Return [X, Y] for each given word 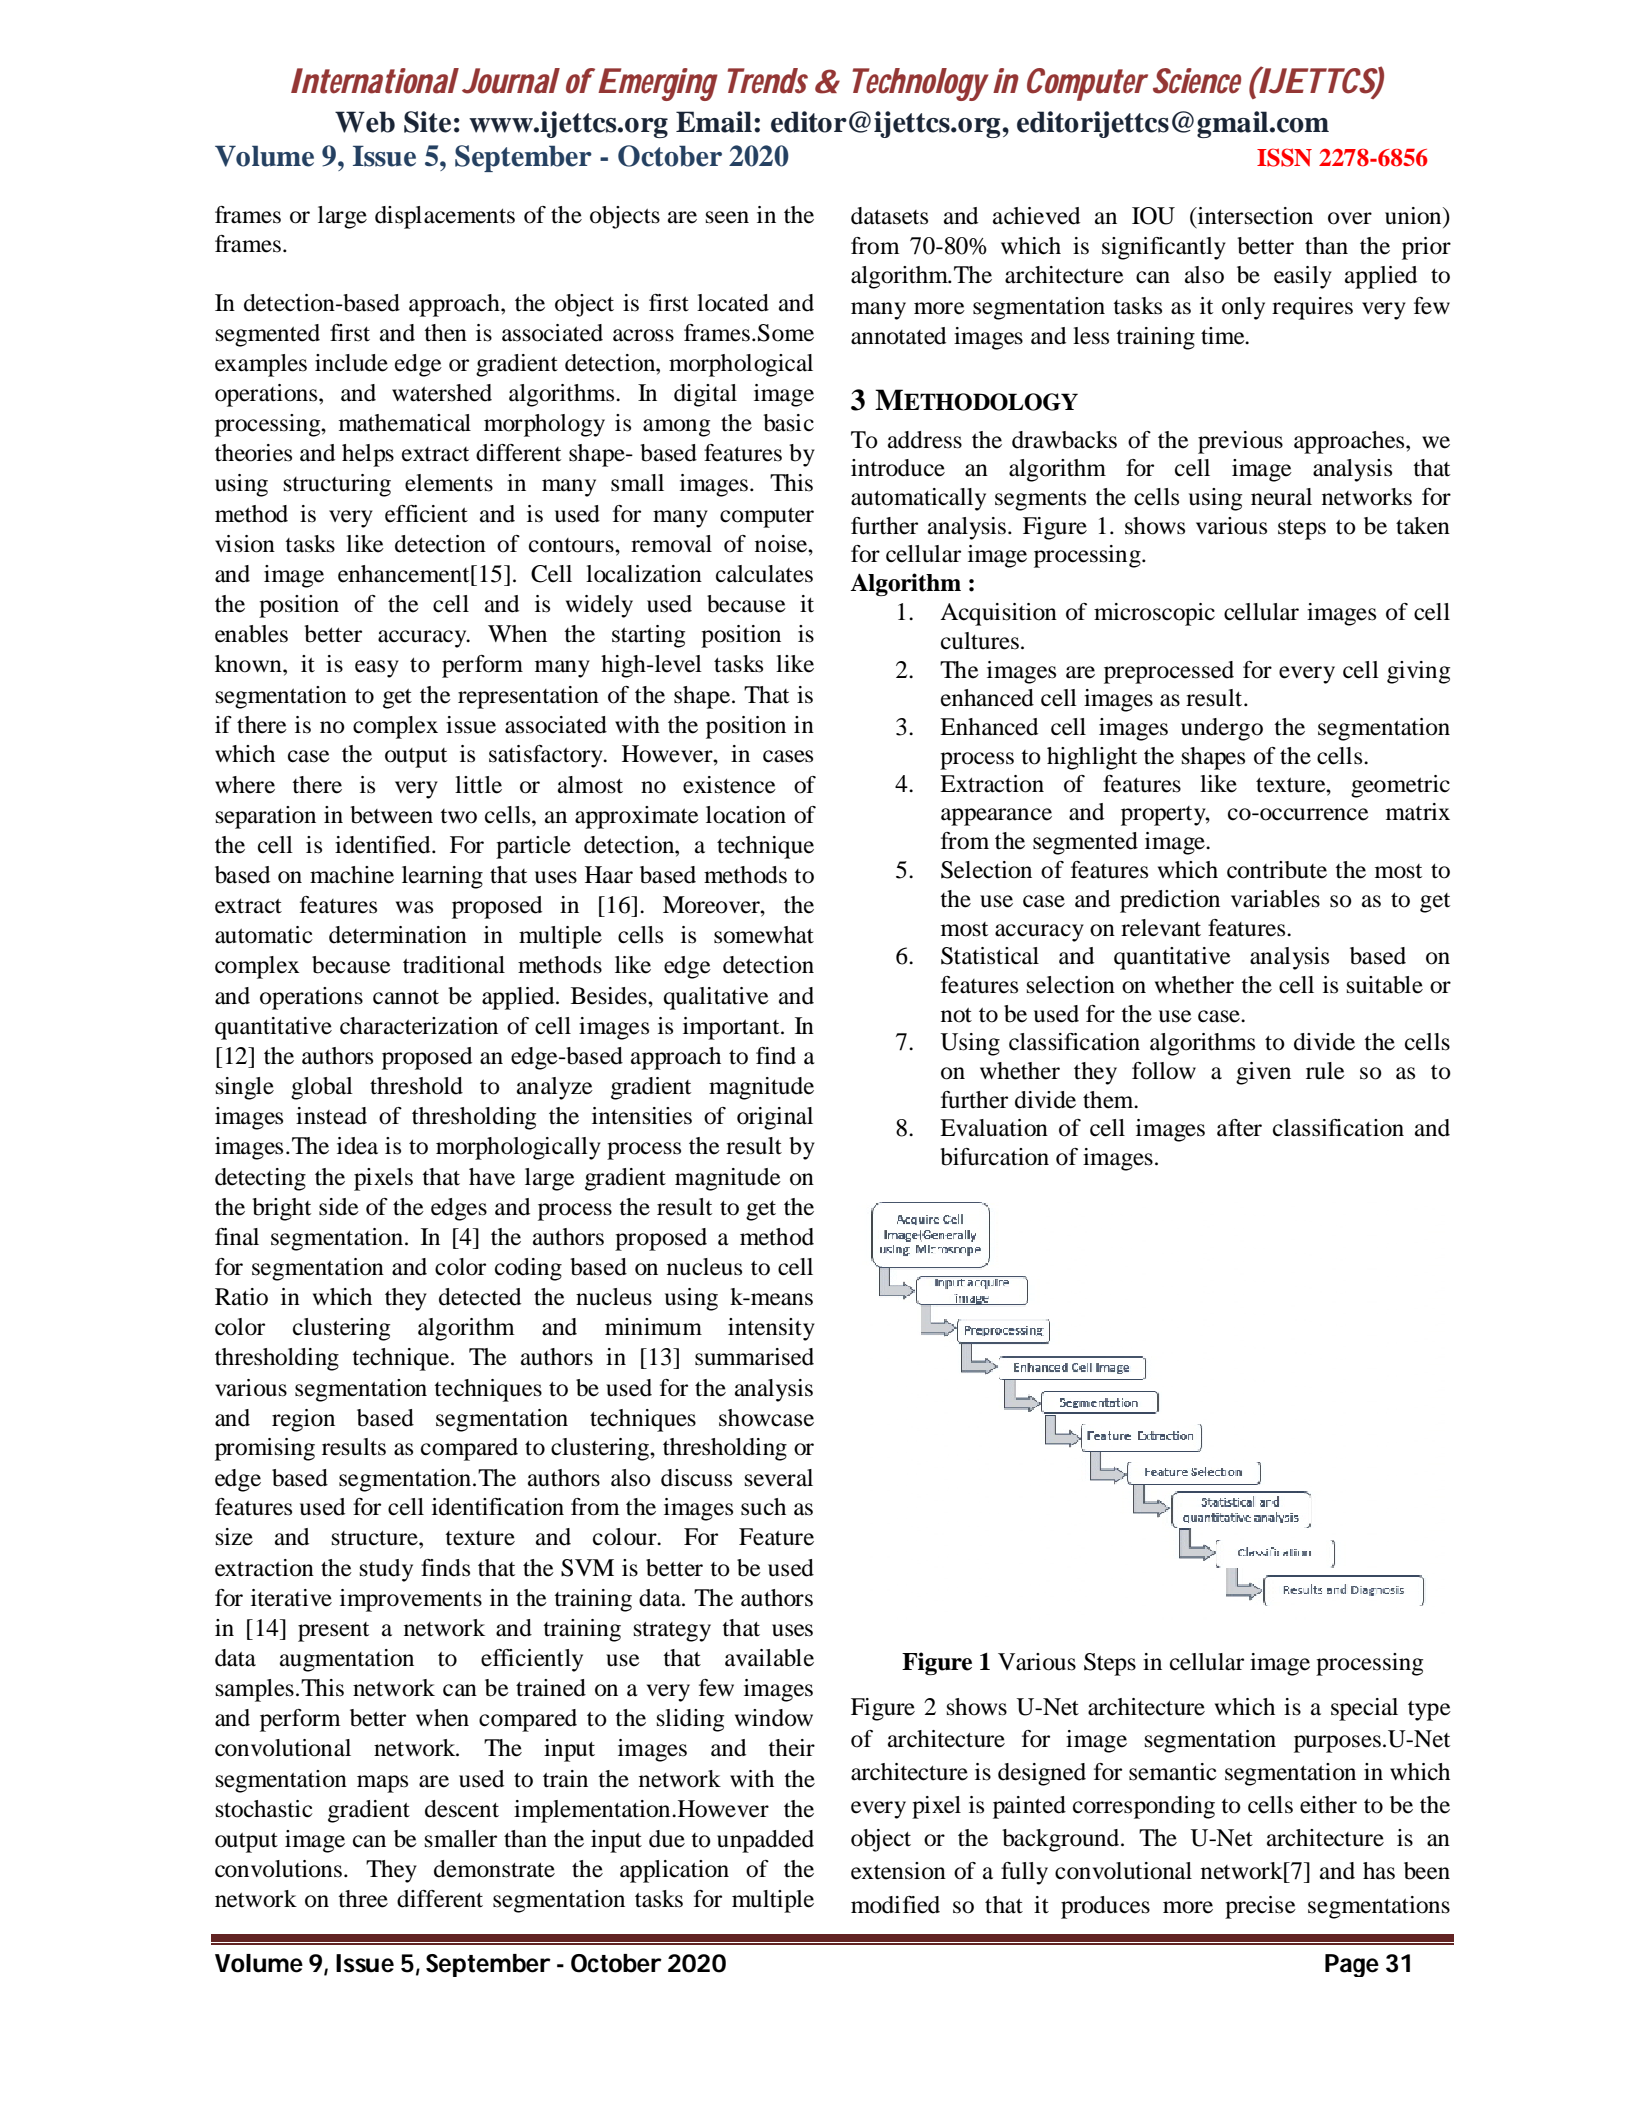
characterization [419, 1026]
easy [377, 669]
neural [1281, 497]
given [1263, 1073]
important [732, 1028]
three [363, 1899]
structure [376, 1538]
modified [895, 1905]
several [779, 1478]
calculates [764, 574]
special [1364, 1709]
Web [365, 122]
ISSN [1284, 157]
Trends [767, 81]
